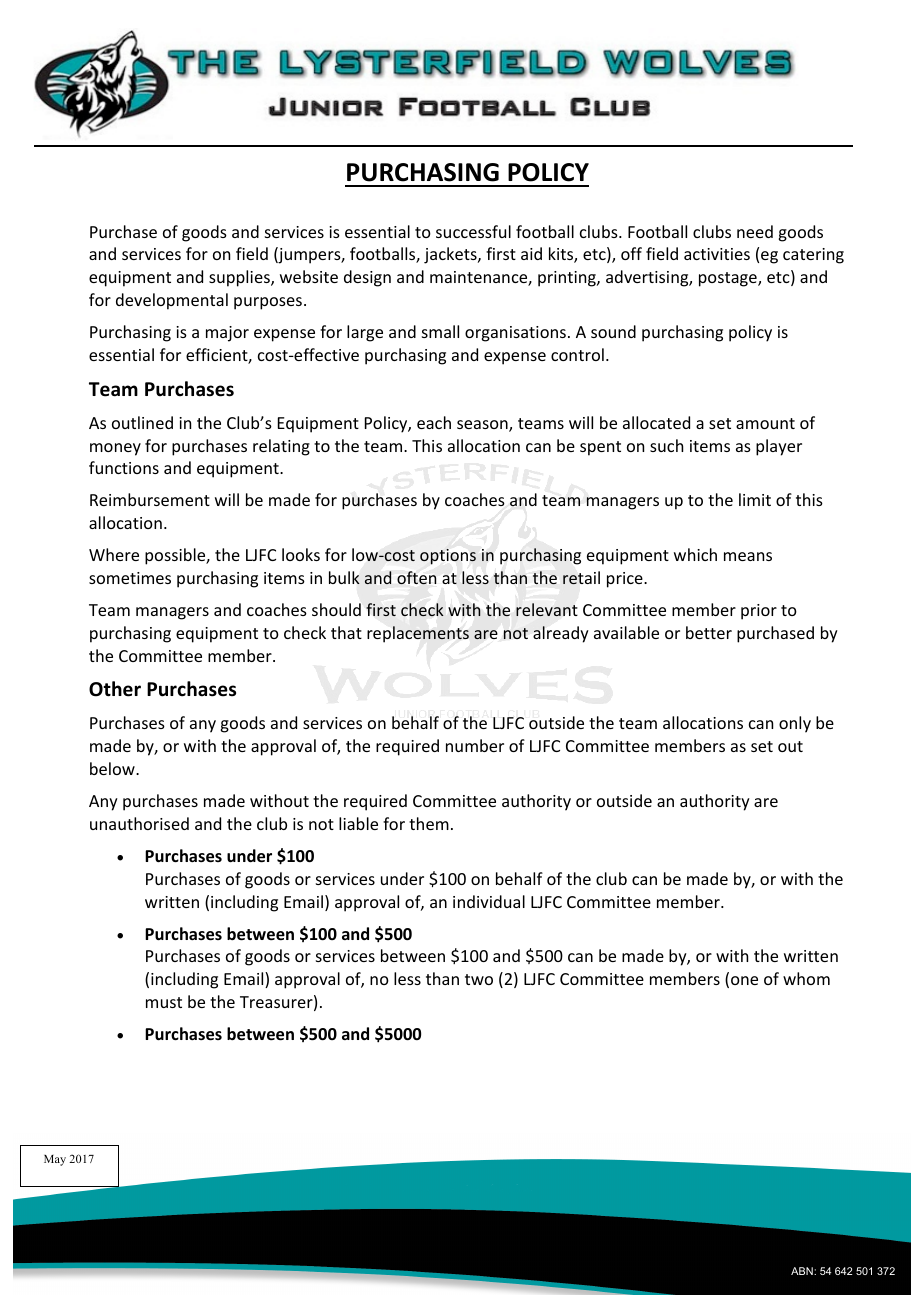 The width and height of the page is (924, 1308). I want to click on May, so click(55, 1160).
